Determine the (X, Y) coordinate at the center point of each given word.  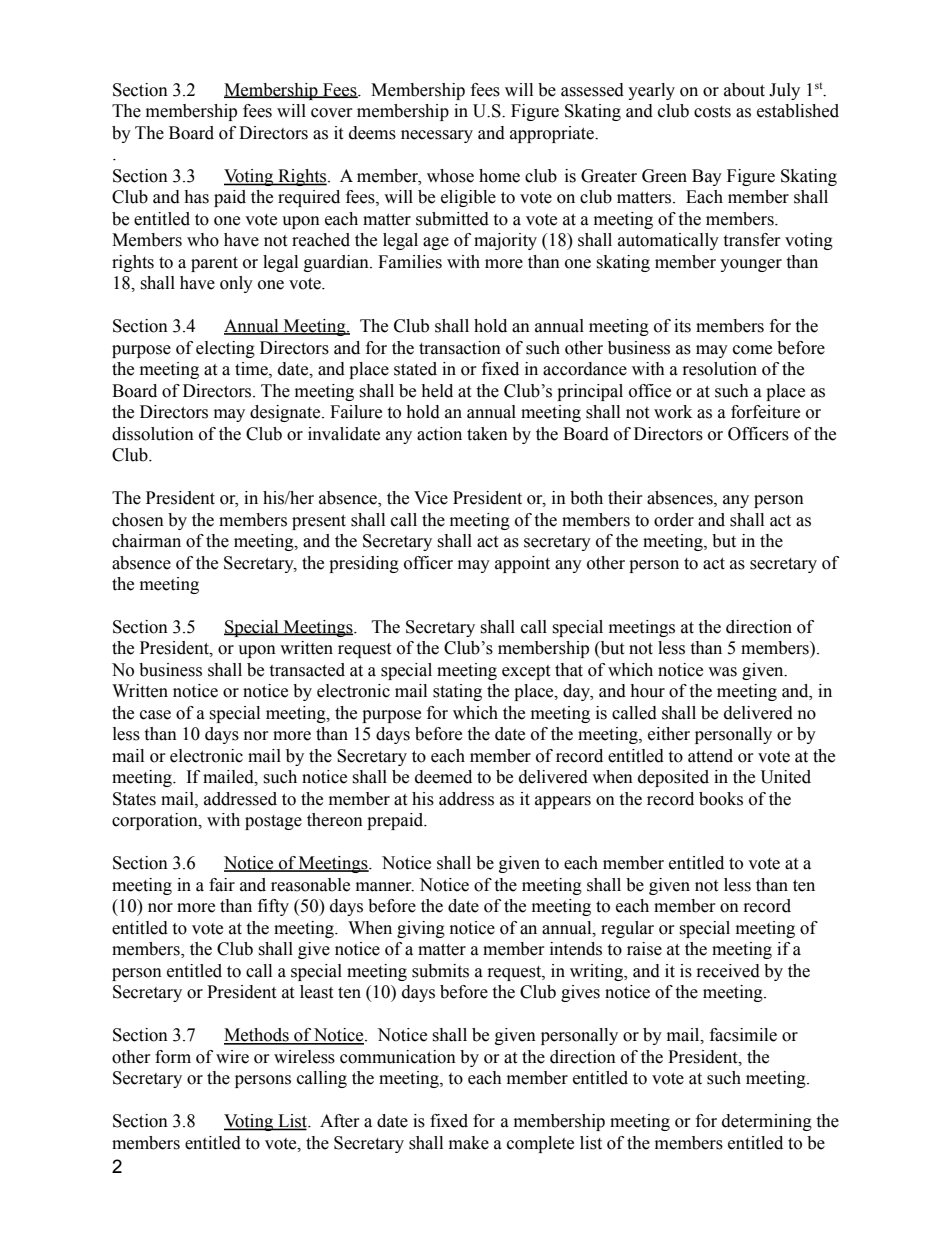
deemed (443, 777)
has (196, 197)
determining (767, 1122)
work (673, 412)
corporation (156, 821)
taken (487, 434)
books (721, 799)
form (173, 1057)
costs (712, 112)
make (469, 1143)
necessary (437, 136)
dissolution (153, 434)
